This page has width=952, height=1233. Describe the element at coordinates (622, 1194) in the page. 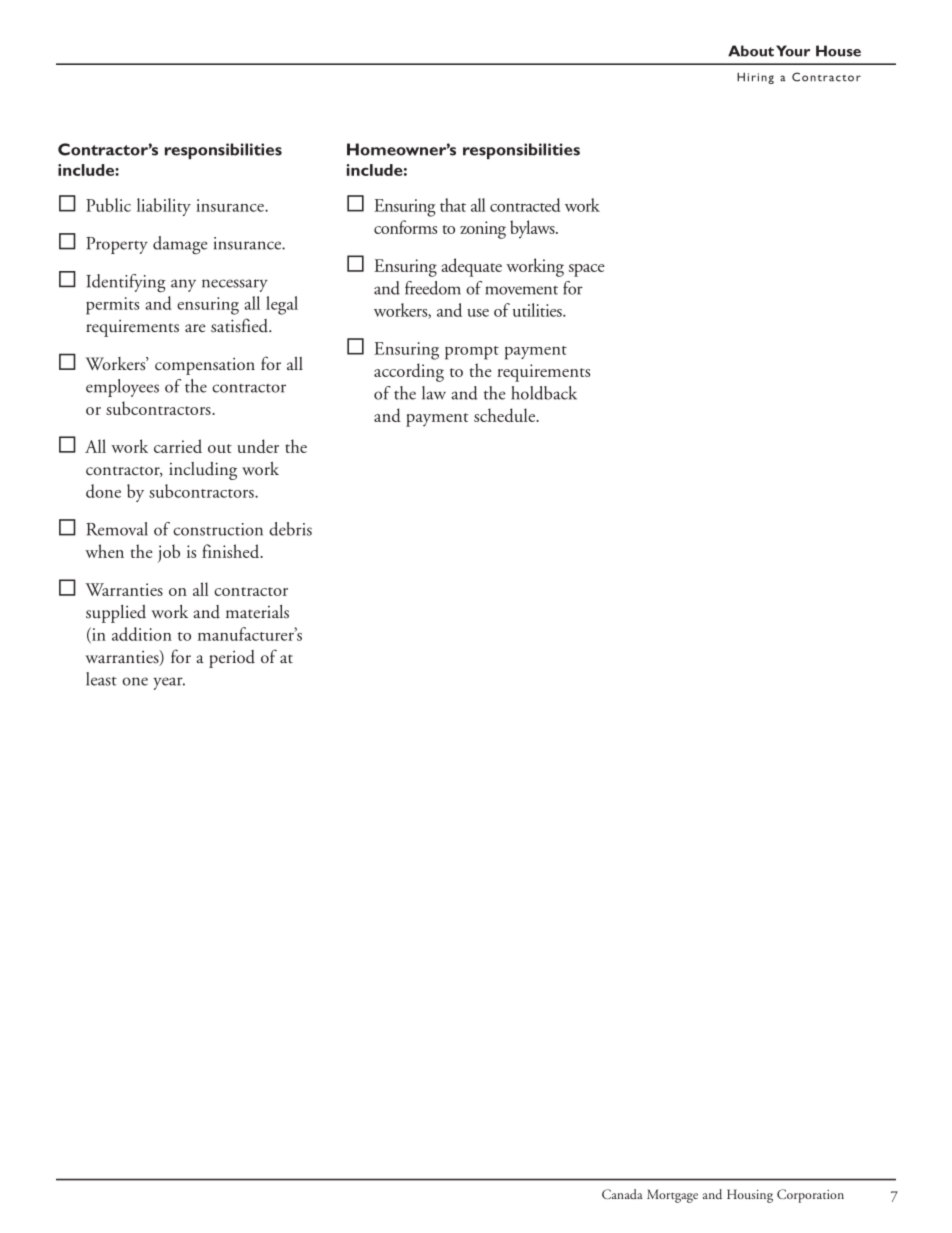

I see `Canada` at that location.
